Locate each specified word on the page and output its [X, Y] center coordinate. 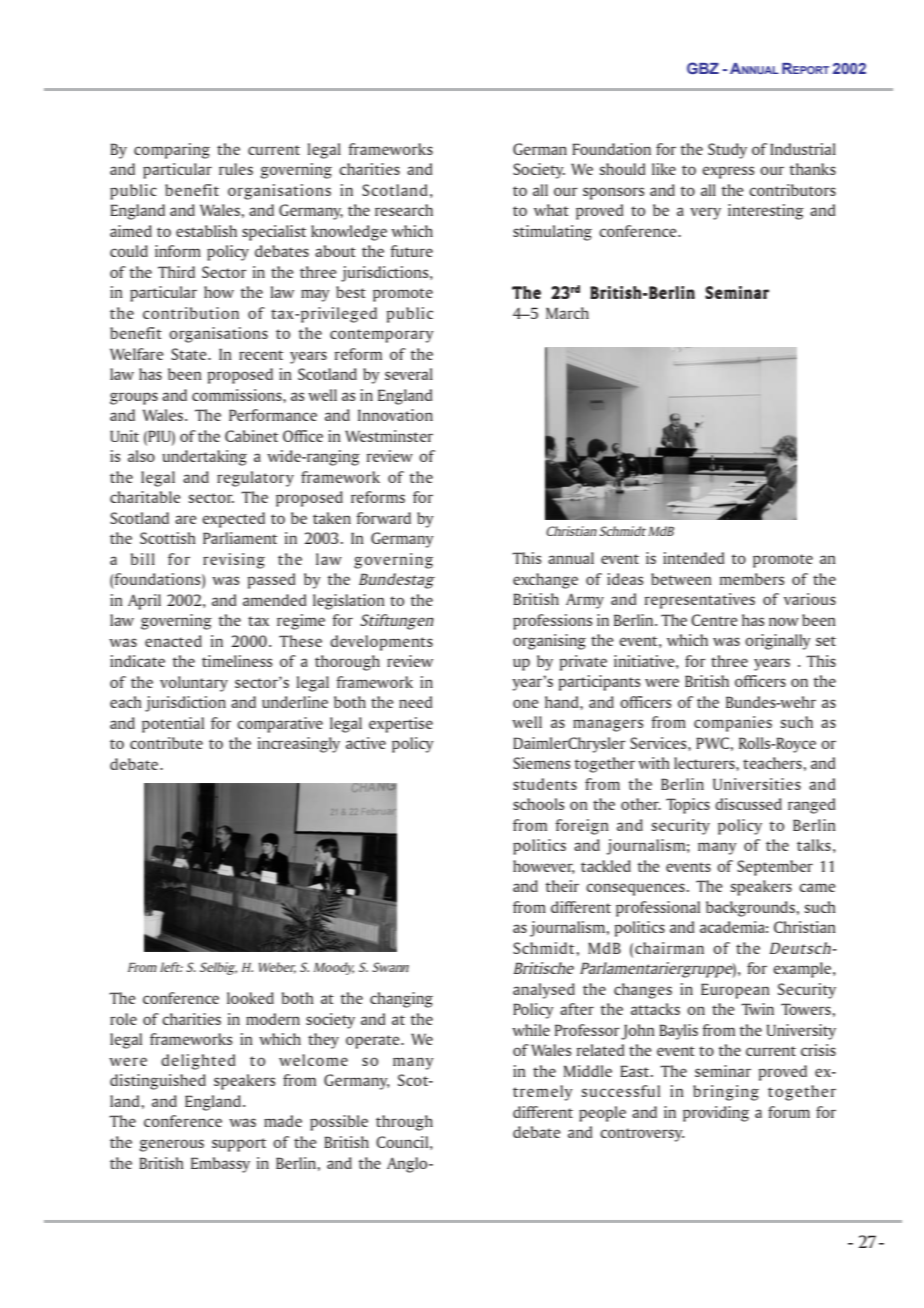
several [409, 374]
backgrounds [750, 909]
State [190, 354]
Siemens [541, 763]
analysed [544, 991]
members [752, 579]
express [728, 172]
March [567, 313]
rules [236, 169]
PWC [712, 743]
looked [250, 998]
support [239, 1145]
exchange [545, 581]
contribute [166, 743]
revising [234, 561]
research [404, 210]
